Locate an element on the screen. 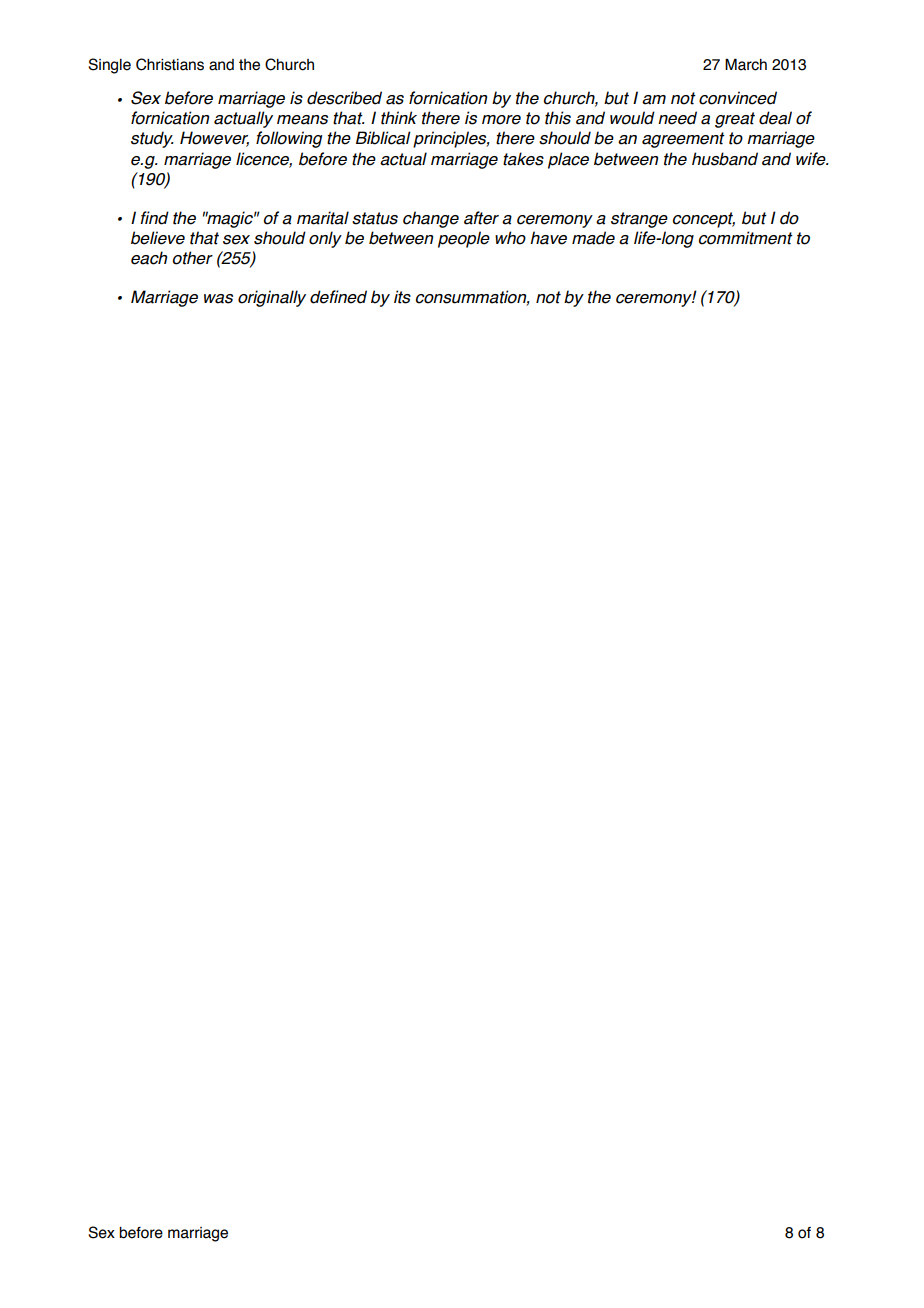 This screenshot has height=1308, width=924. its is located at coordinates (402, 297).
